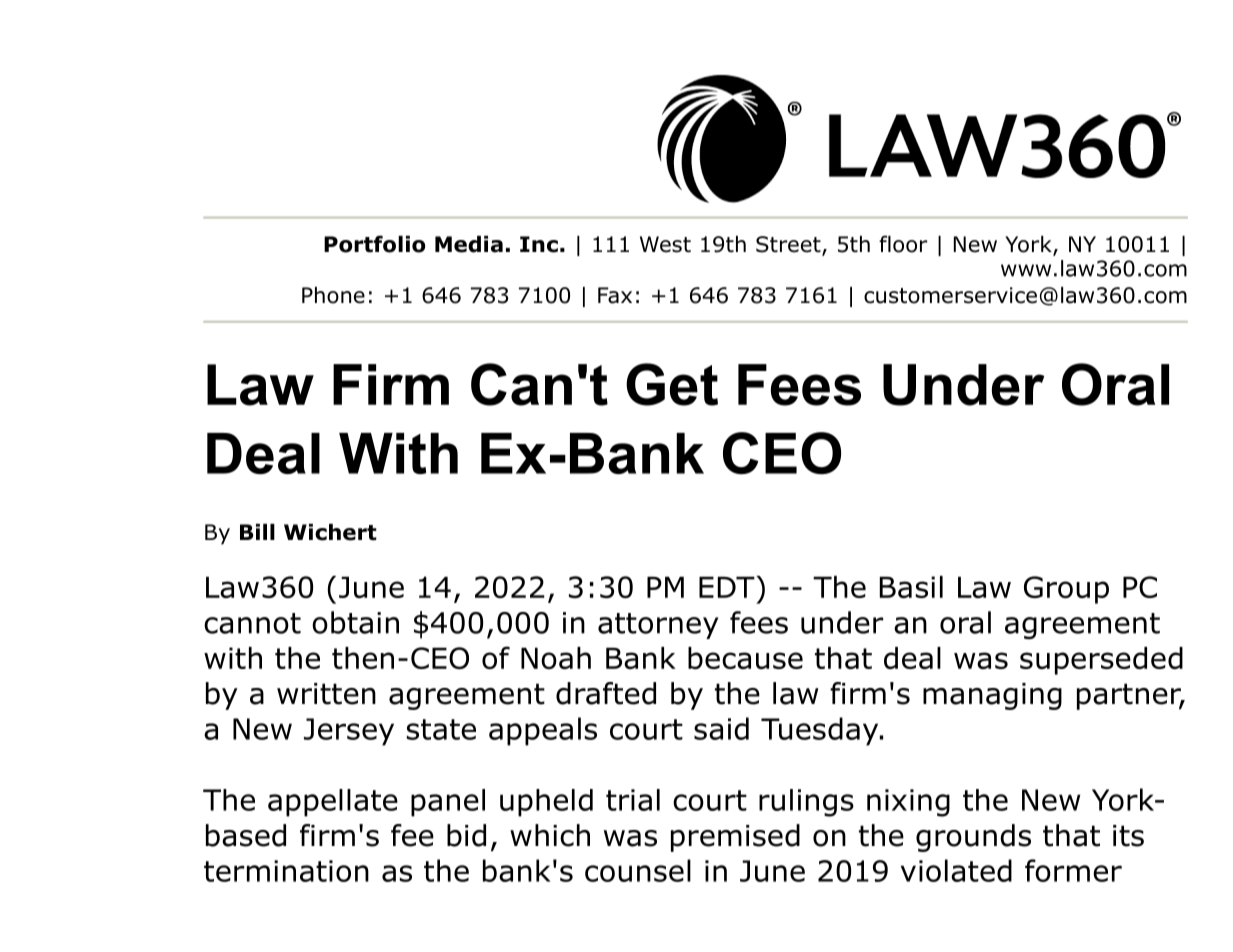 Image resolution: width=1233 pixels, height=952 pixels. What do you see at coordinates (735, 838) in the document?
I see `premised` at bounding box center [735, 838].
